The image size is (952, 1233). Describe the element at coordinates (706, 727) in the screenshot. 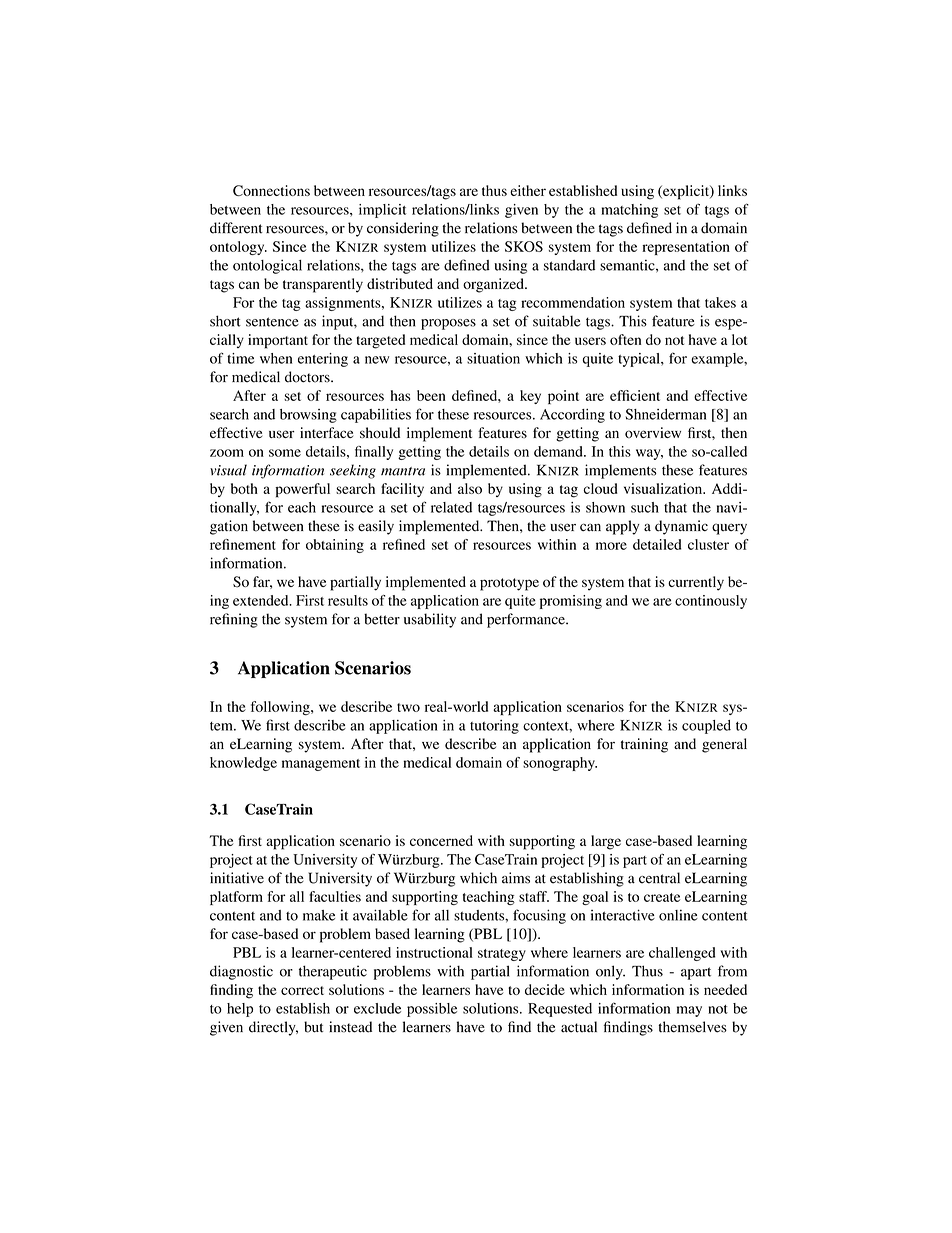

I see `coupled` at that location.
